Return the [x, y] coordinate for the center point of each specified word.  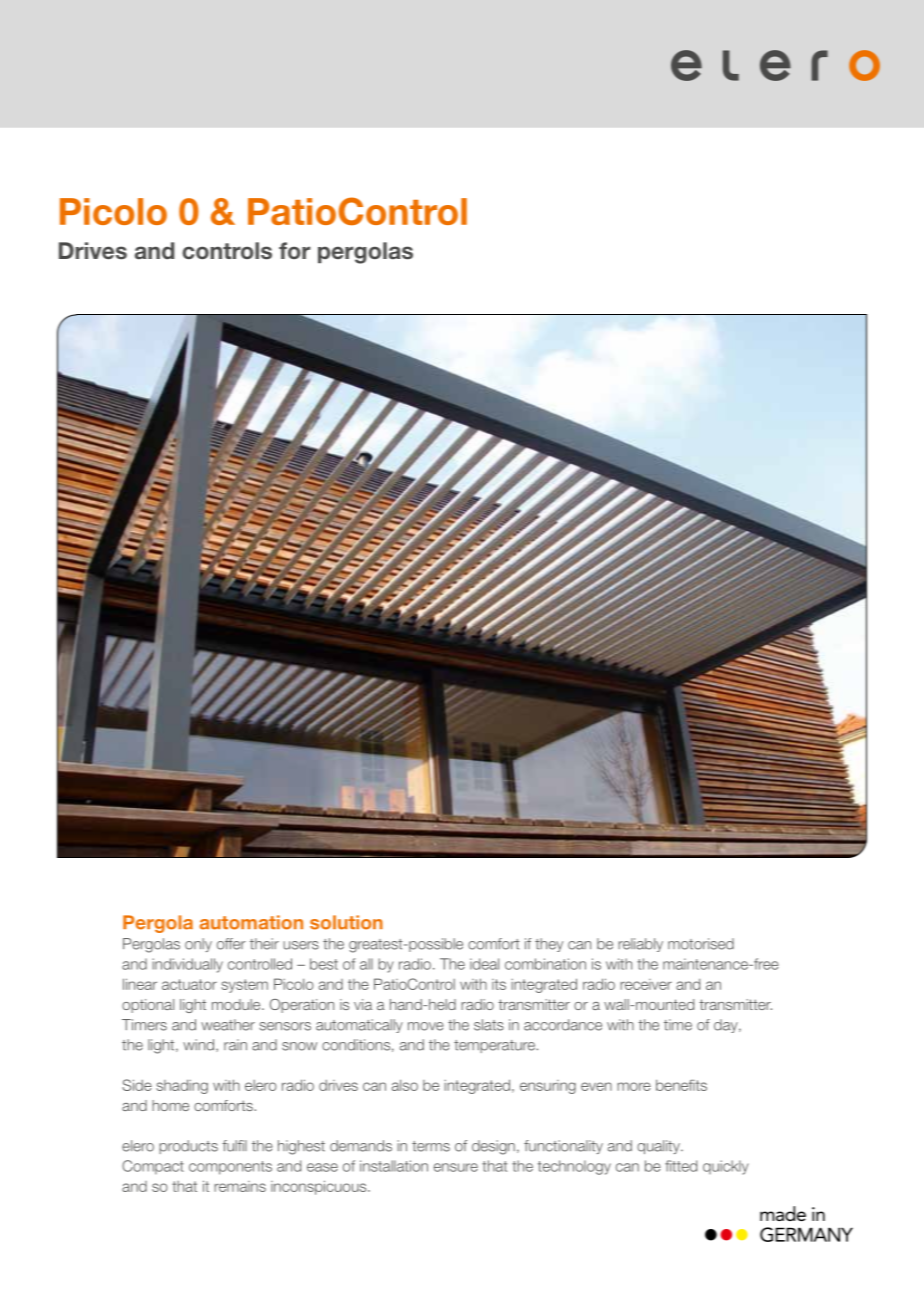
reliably [640, 945]
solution [346, 922]
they [549, 945]
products [188, 1147]
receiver [646, 984]
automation [251, 922]
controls [227, 251]
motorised [701, 944]
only [198, 945]
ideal [484, 964]
